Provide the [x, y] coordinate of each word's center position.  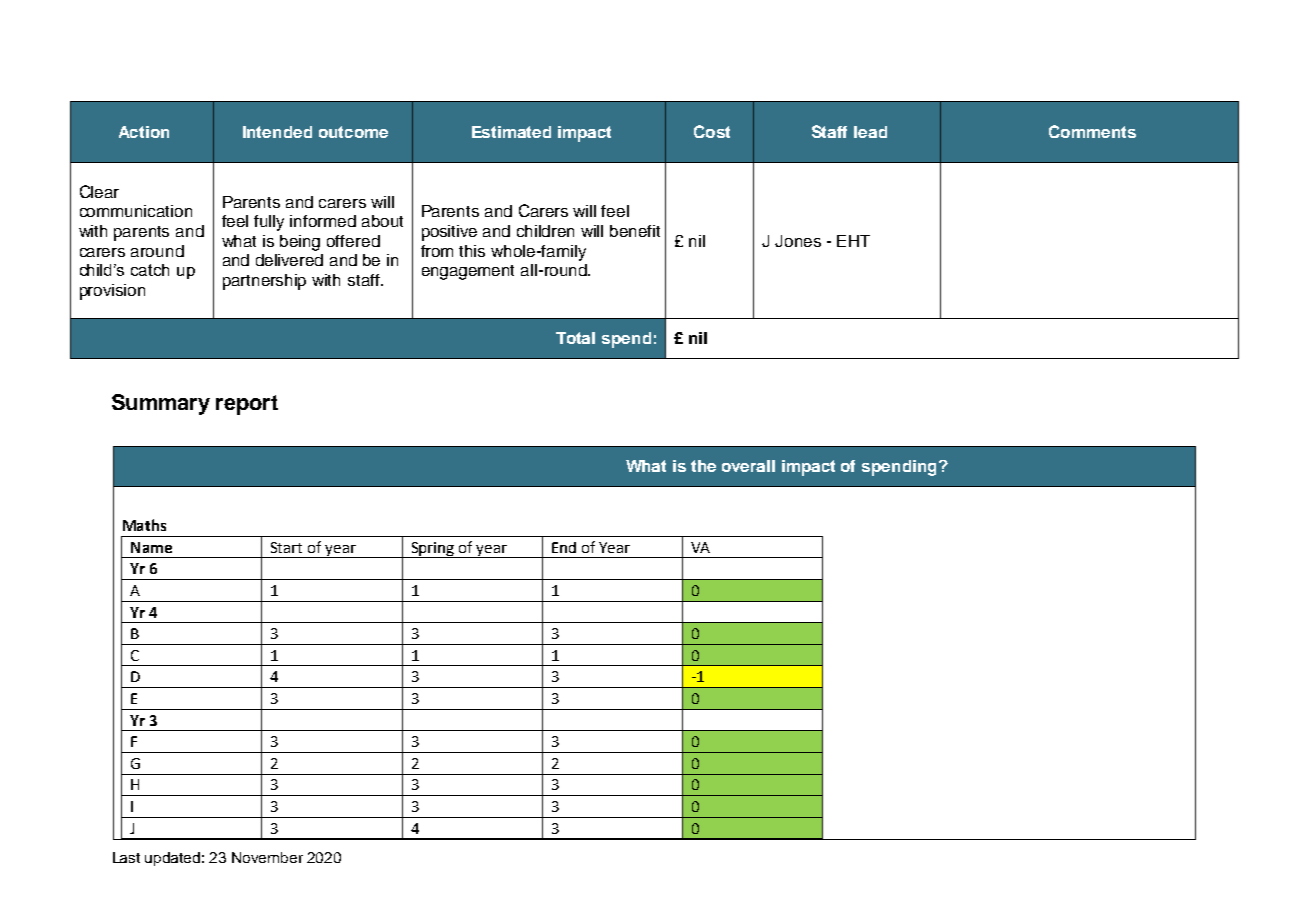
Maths [144, 525]
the [703, 466]
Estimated [511, 132]
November [267, 857]
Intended [277, 132]
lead [870, 132]
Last [126, 857]
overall [748, 466]
